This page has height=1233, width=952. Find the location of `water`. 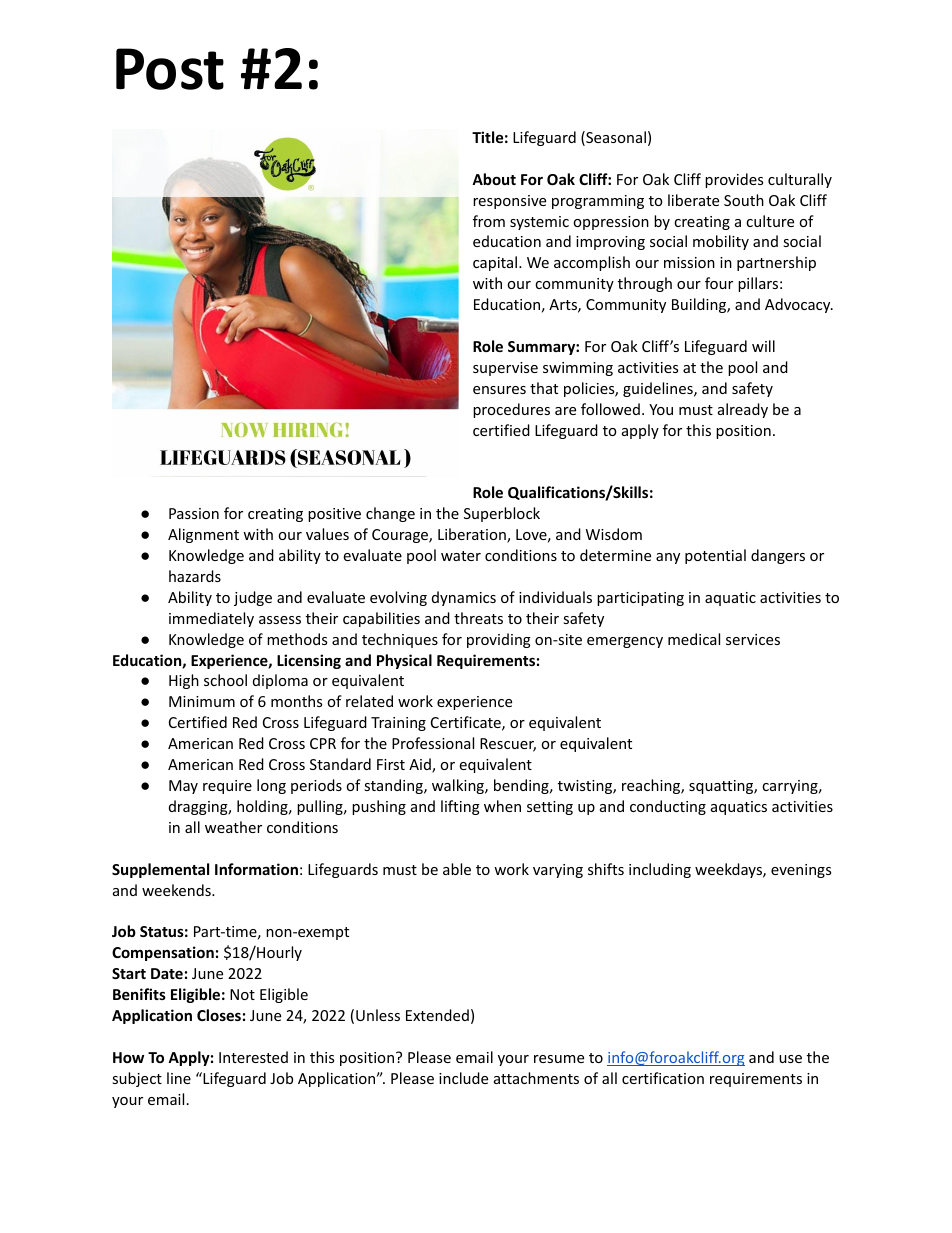

water is located at coordinates (461, 556).
